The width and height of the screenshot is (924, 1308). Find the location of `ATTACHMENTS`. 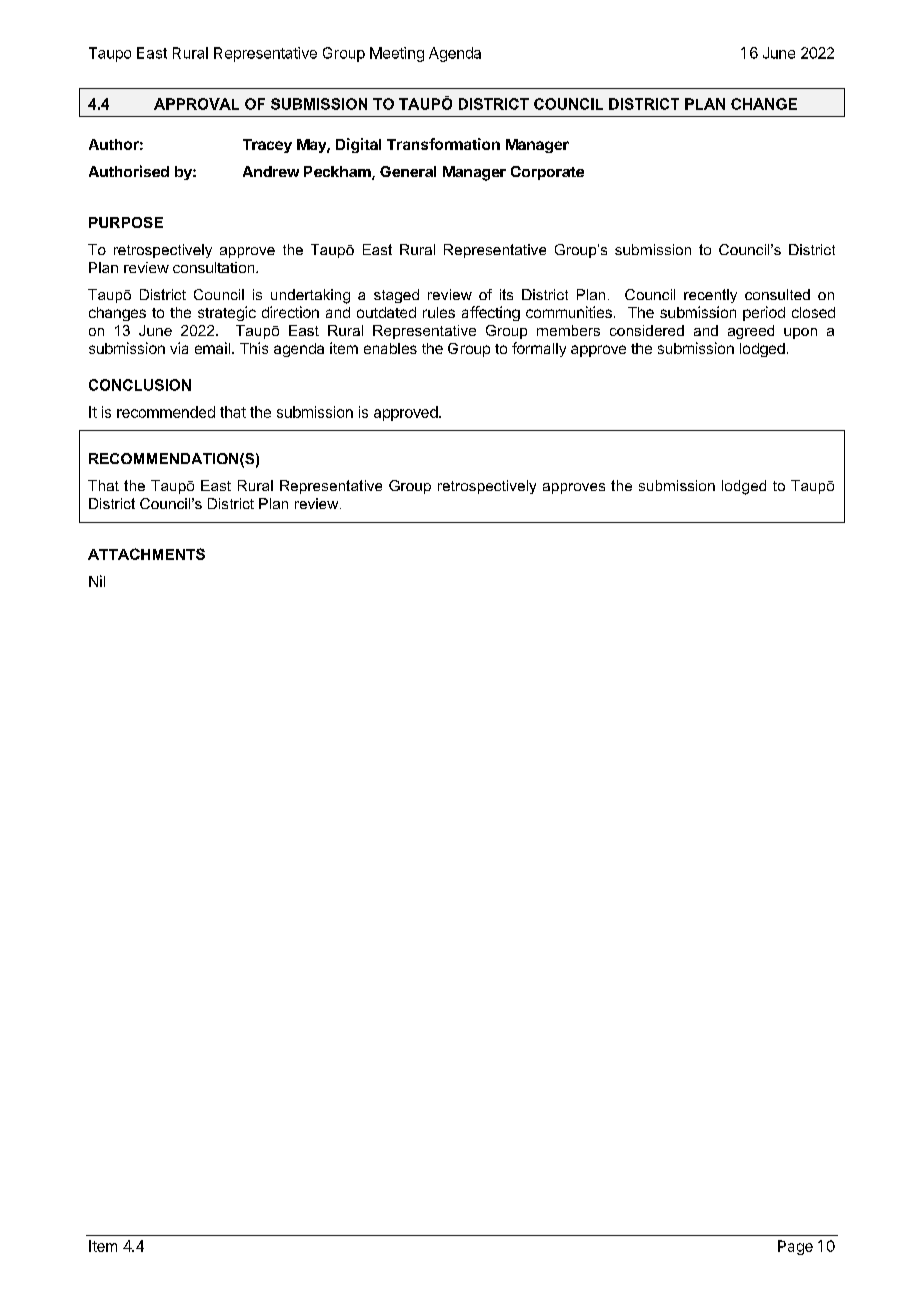

ATTACHMENTS is located at coordinates (146, 554).
